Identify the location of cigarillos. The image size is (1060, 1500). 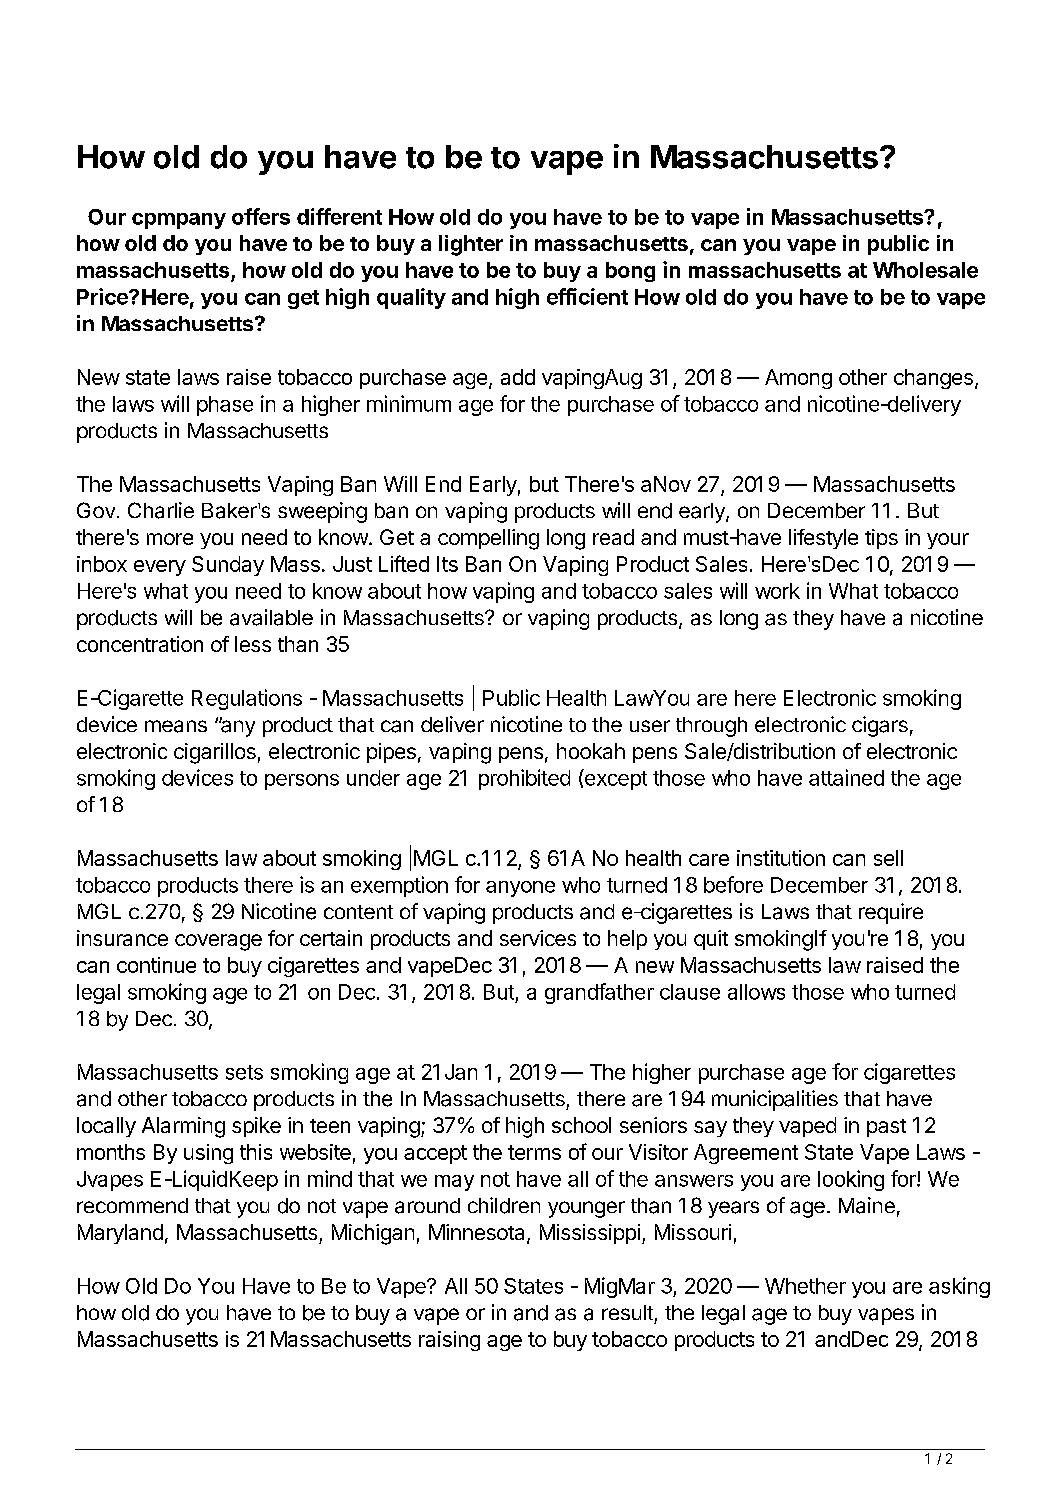
(215, 753).
